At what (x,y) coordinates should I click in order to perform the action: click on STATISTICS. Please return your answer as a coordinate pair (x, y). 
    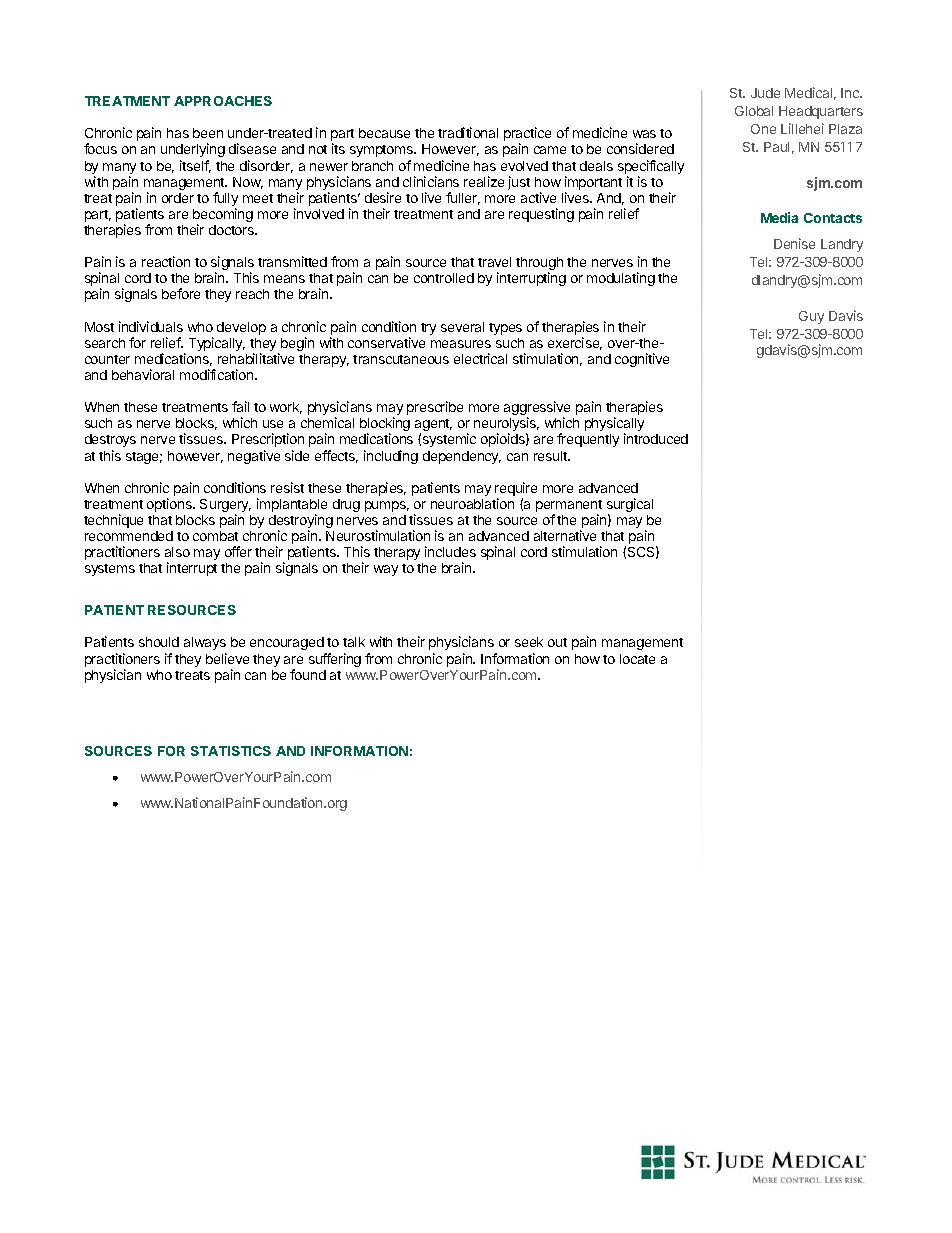
    Looking at the image, I should click on (231, 751).
